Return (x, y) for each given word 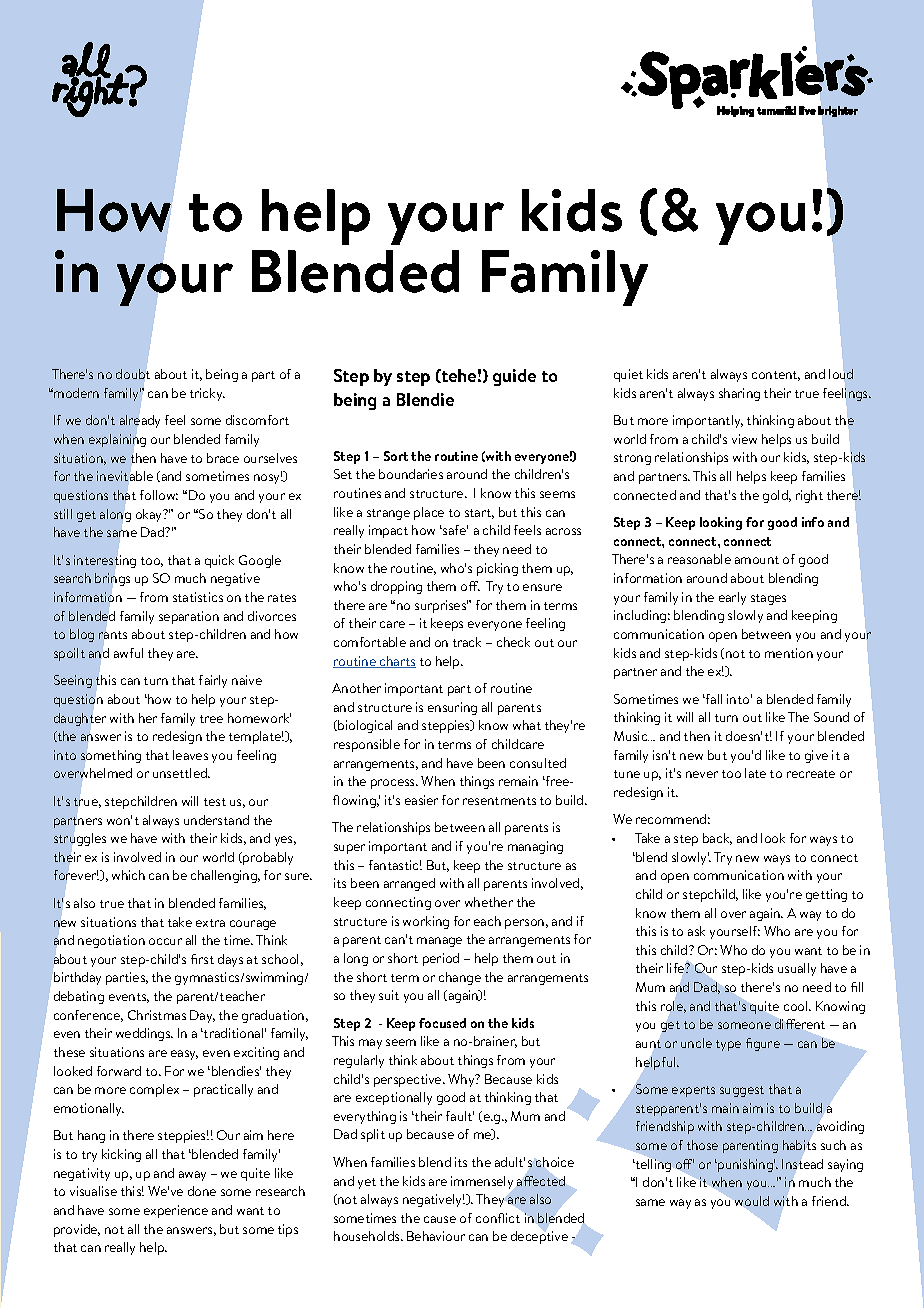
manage (439, 942)
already (140, 421)
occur (165, 941)
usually (797, 969)
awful (128, 653)
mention (789, 653)
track (467, 642)
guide (514, 377)
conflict (498, 1218)
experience (176, 1211)
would (752, 1201)
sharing (739, 394)
